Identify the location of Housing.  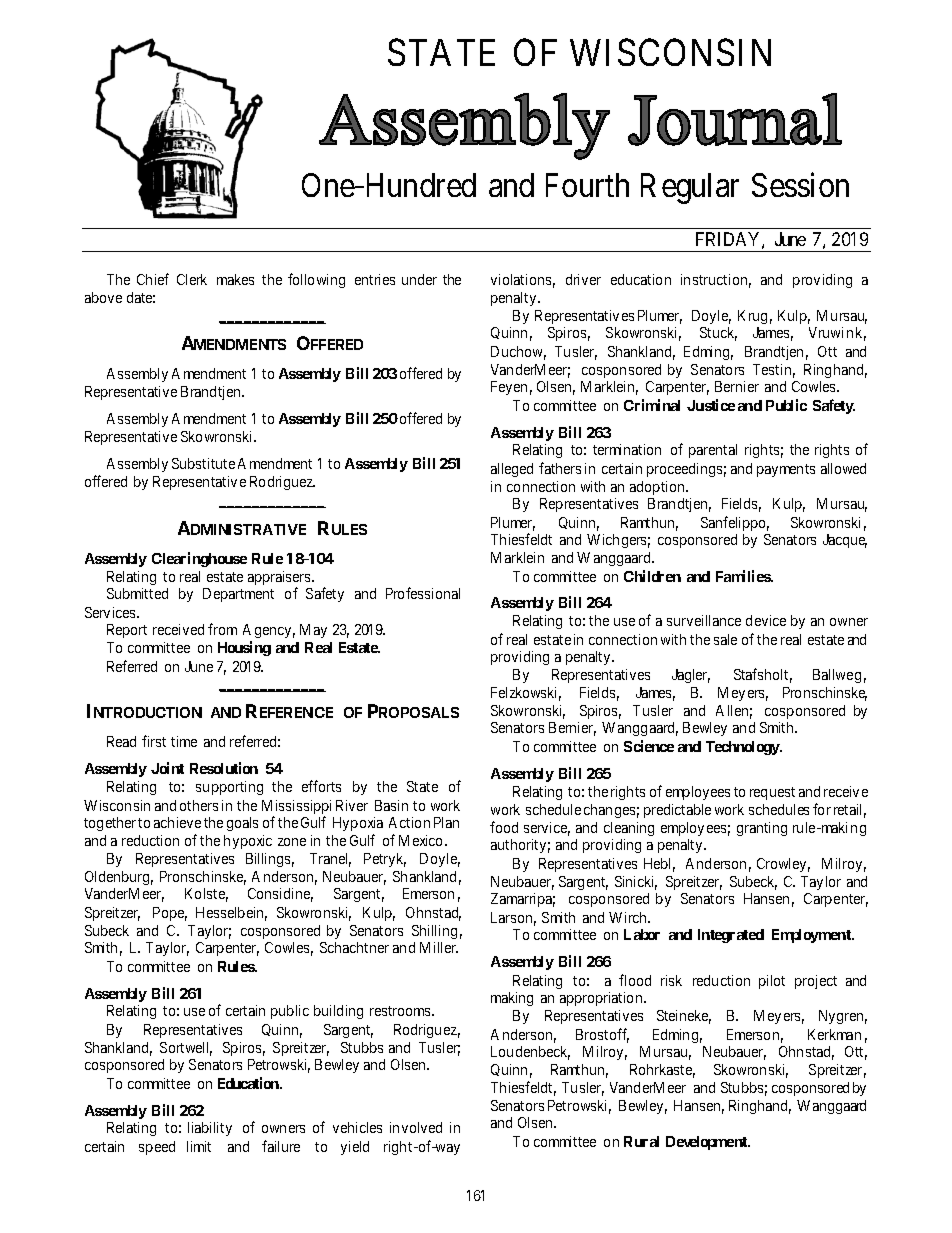
(244, 648).
